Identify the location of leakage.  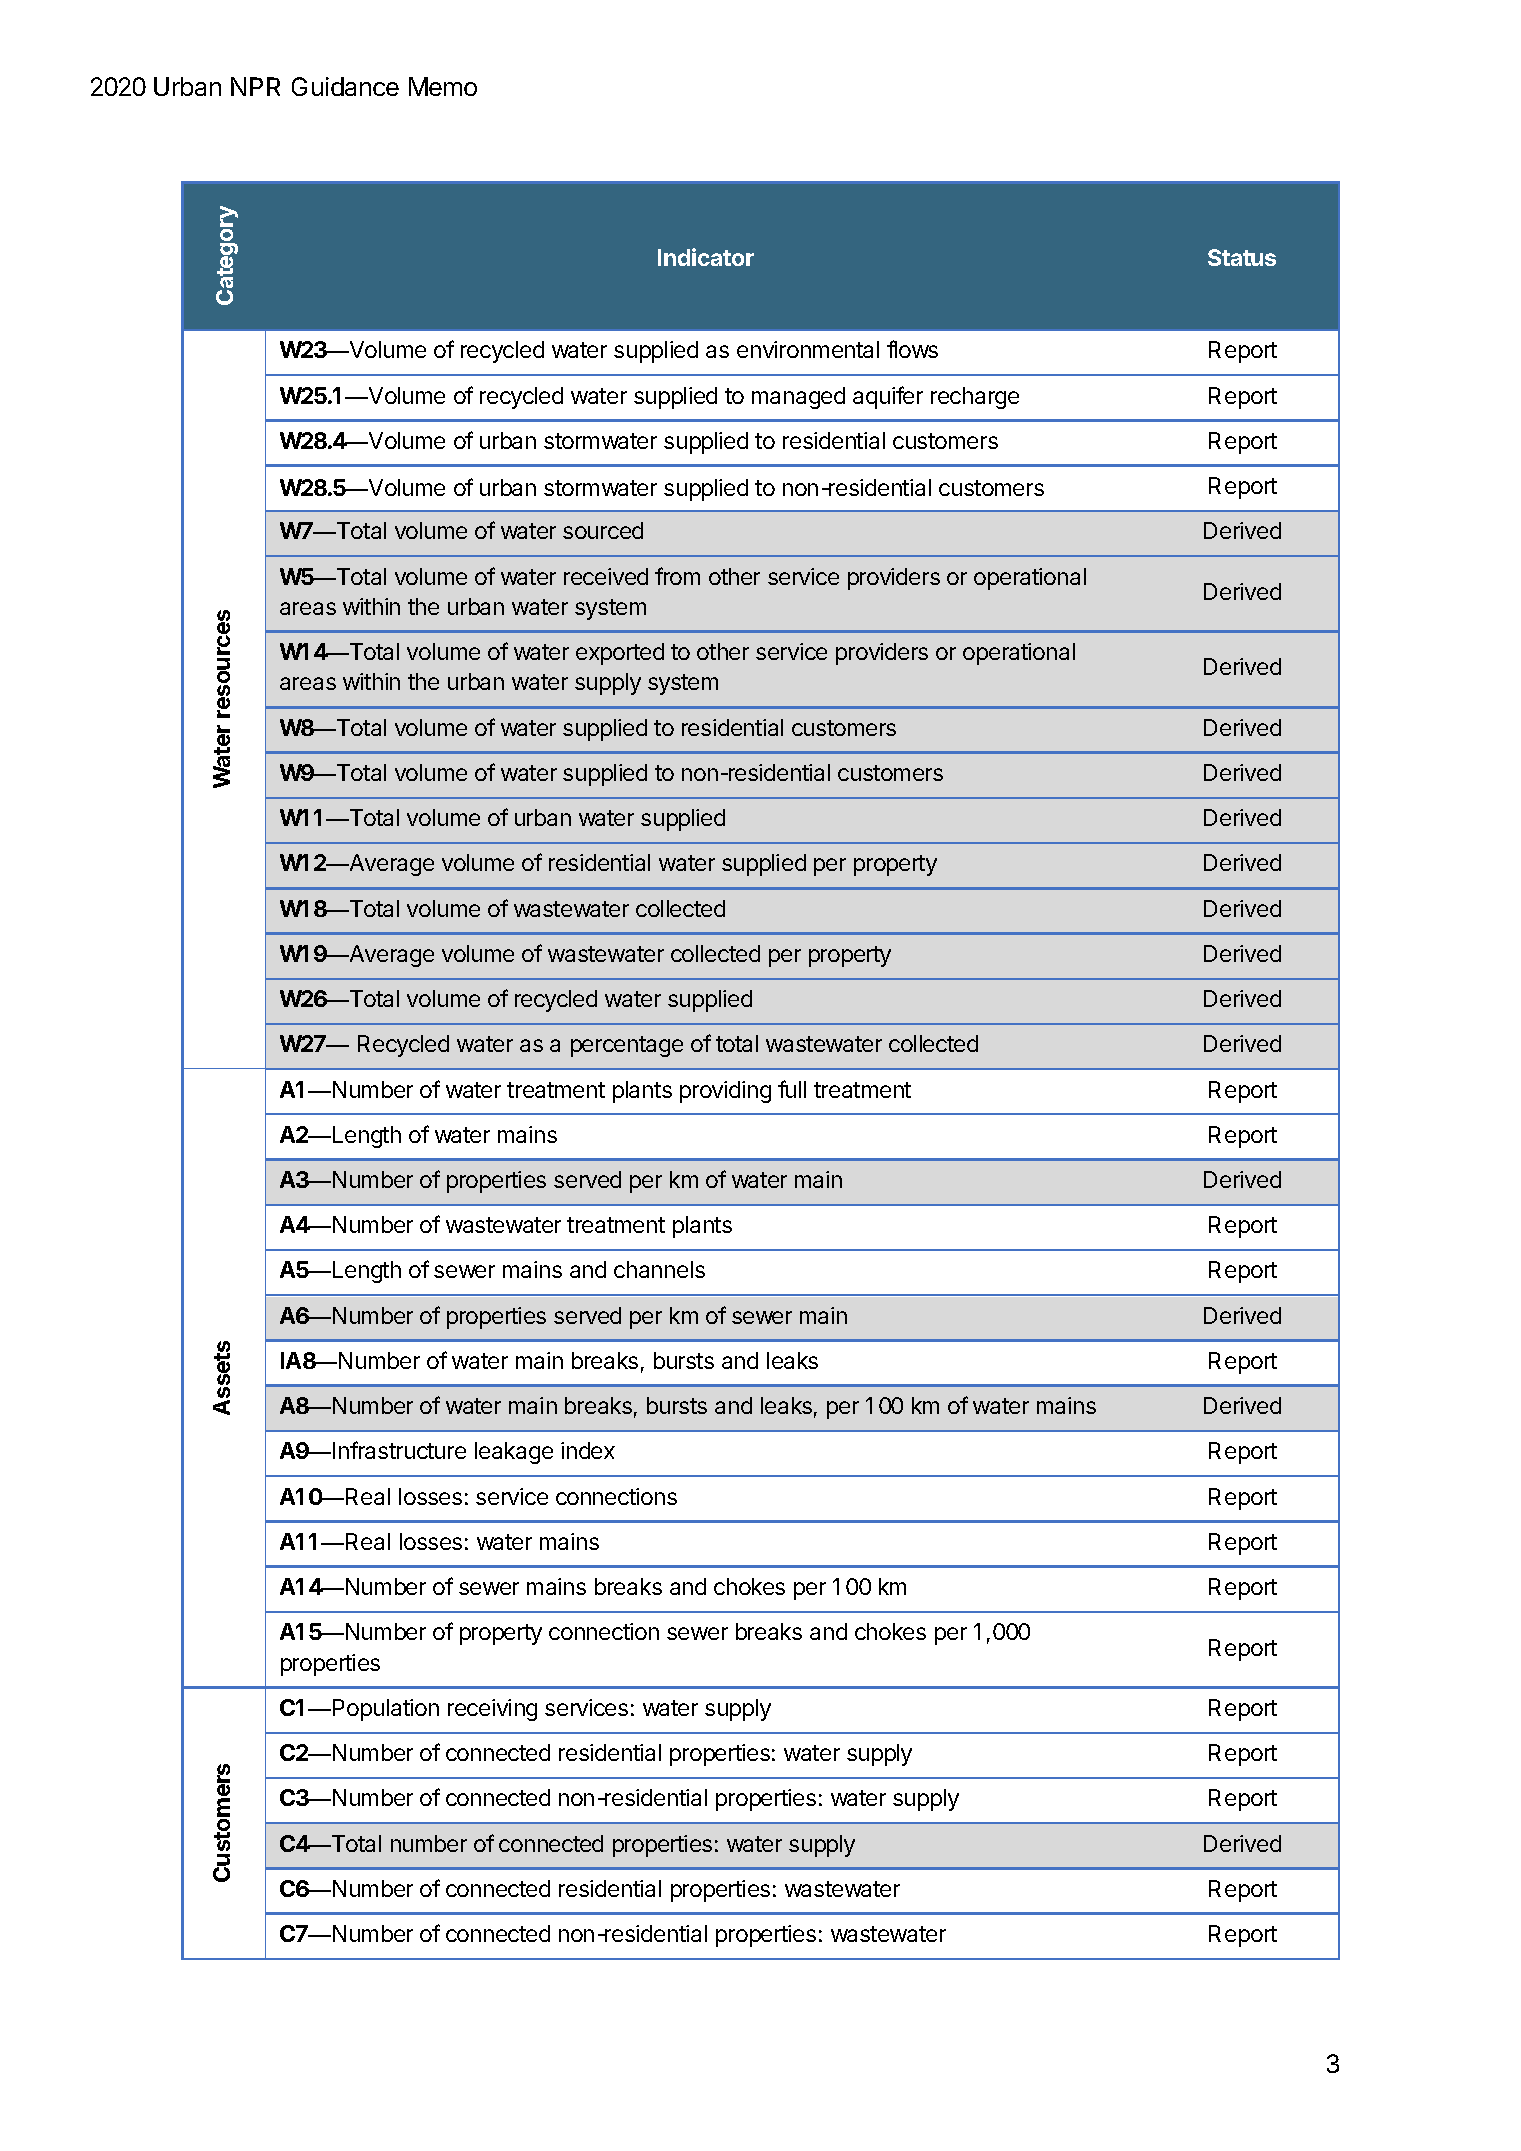
(514, 1453).
